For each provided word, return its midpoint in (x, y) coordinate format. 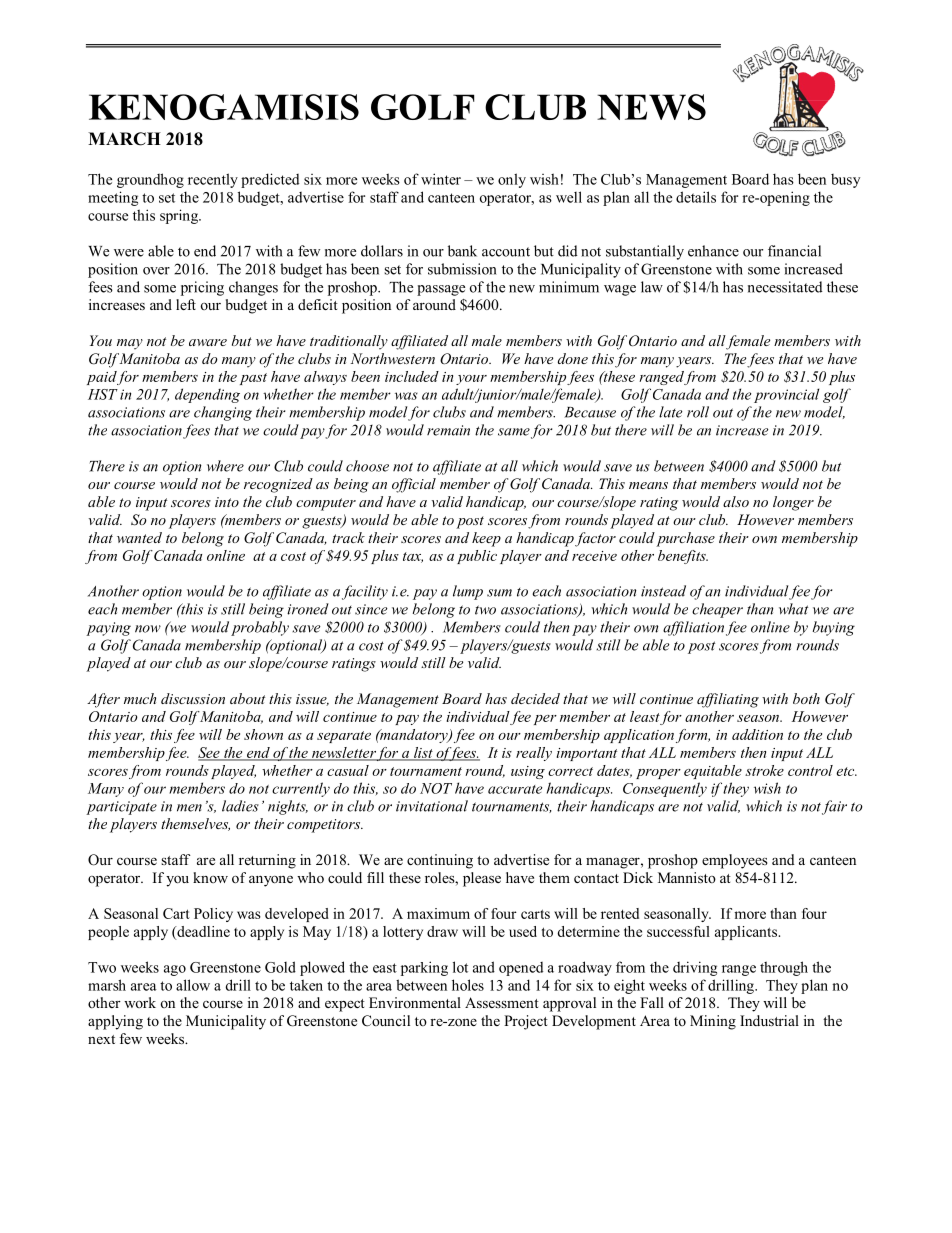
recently (213, 180)
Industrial (769, 1020)
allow (193, 985)
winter (441, 179)
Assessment (502, 1002)
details (696, 197)
